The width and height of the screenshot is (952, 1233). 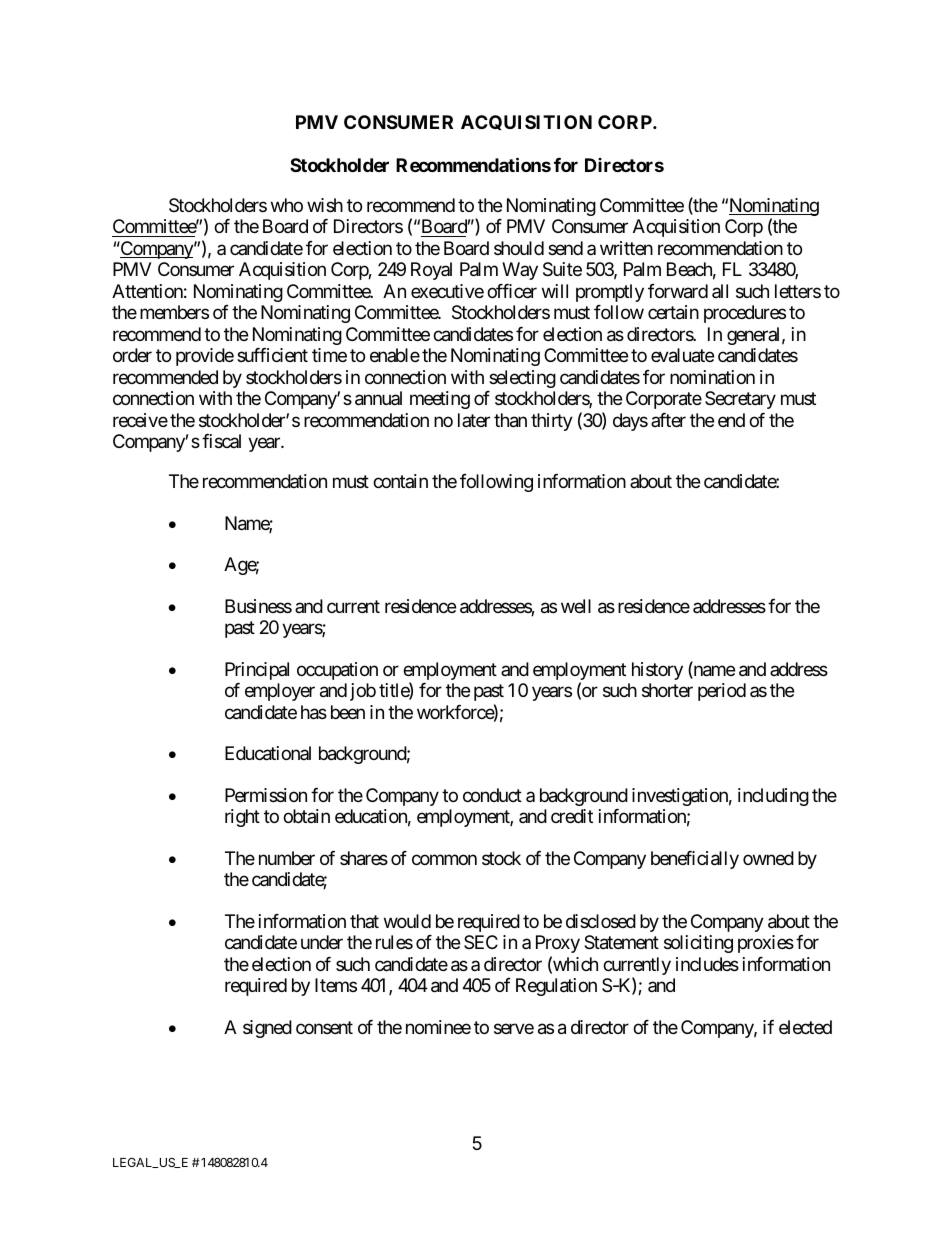 I want to click on who, so click(x=287, y=205).
